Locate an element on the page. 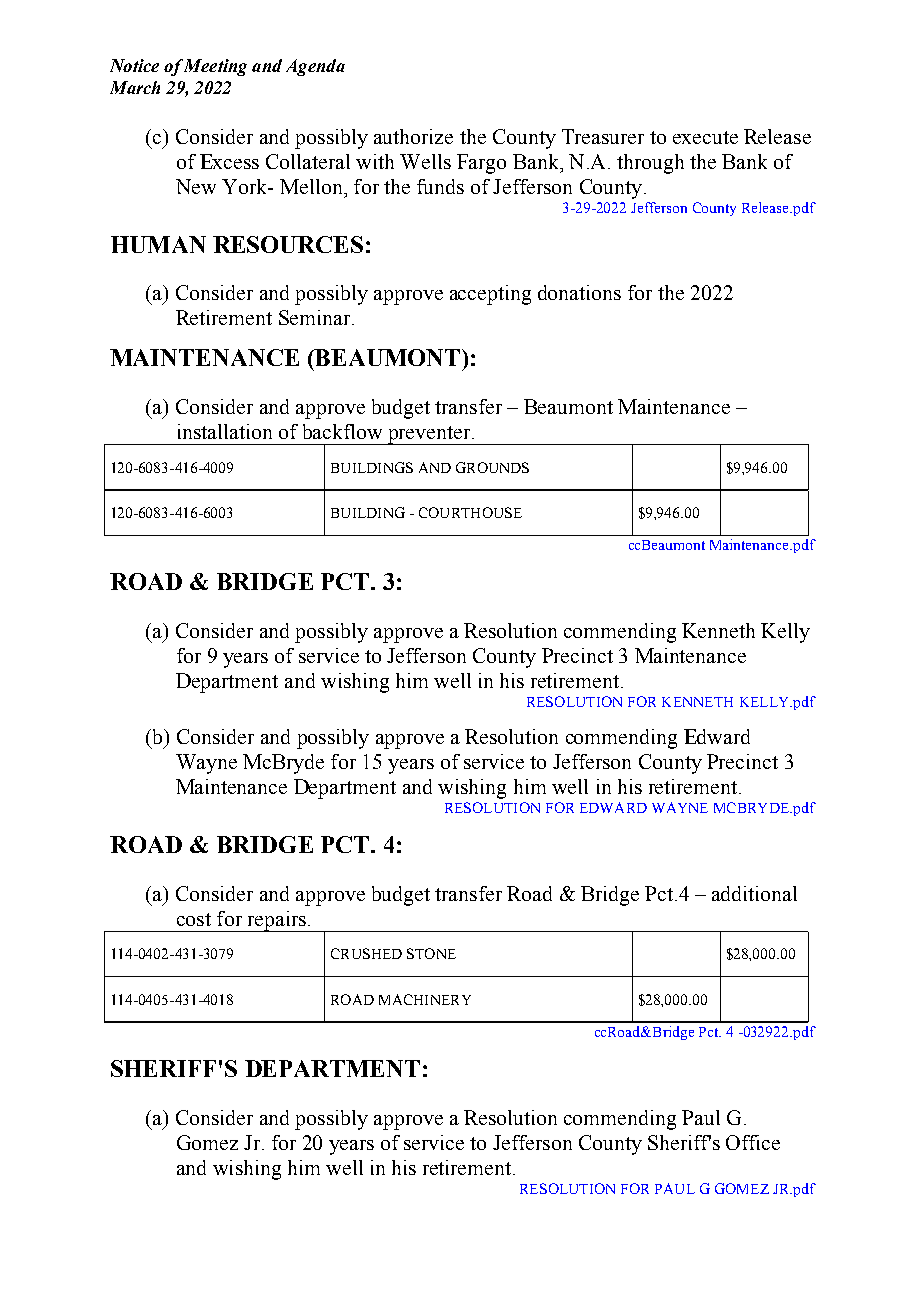  repairs is located at coordinates (276, 921).
